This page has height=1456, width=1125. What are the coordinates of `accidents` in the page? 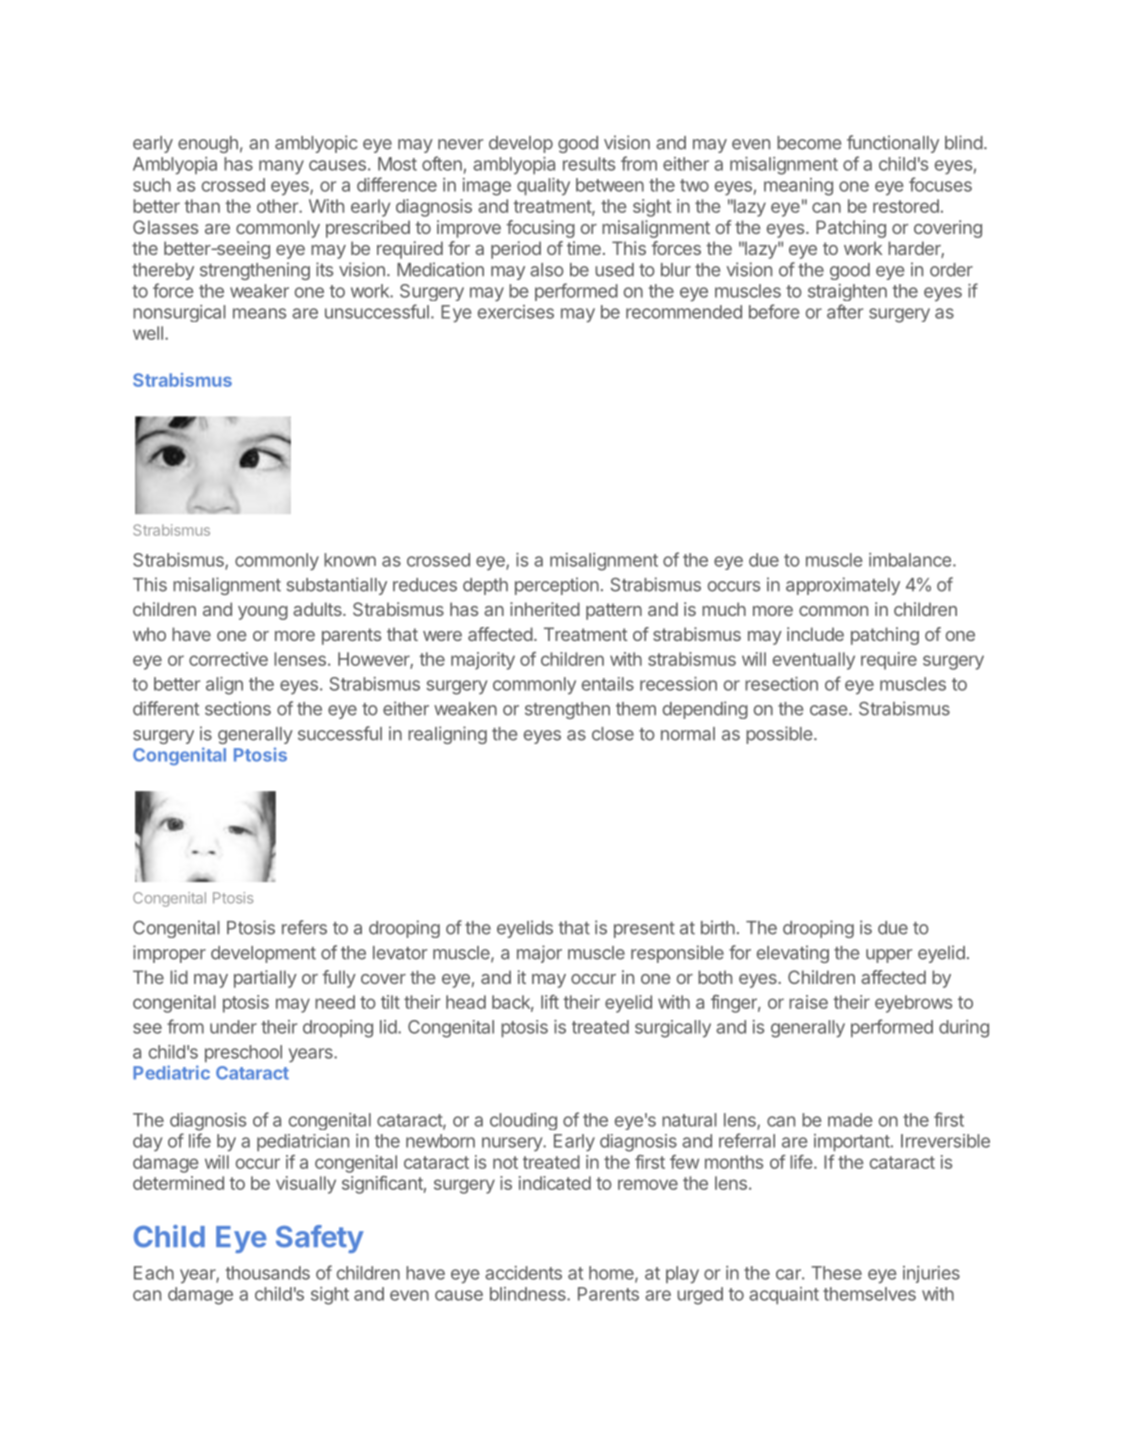 It's located at (523, 1273).
